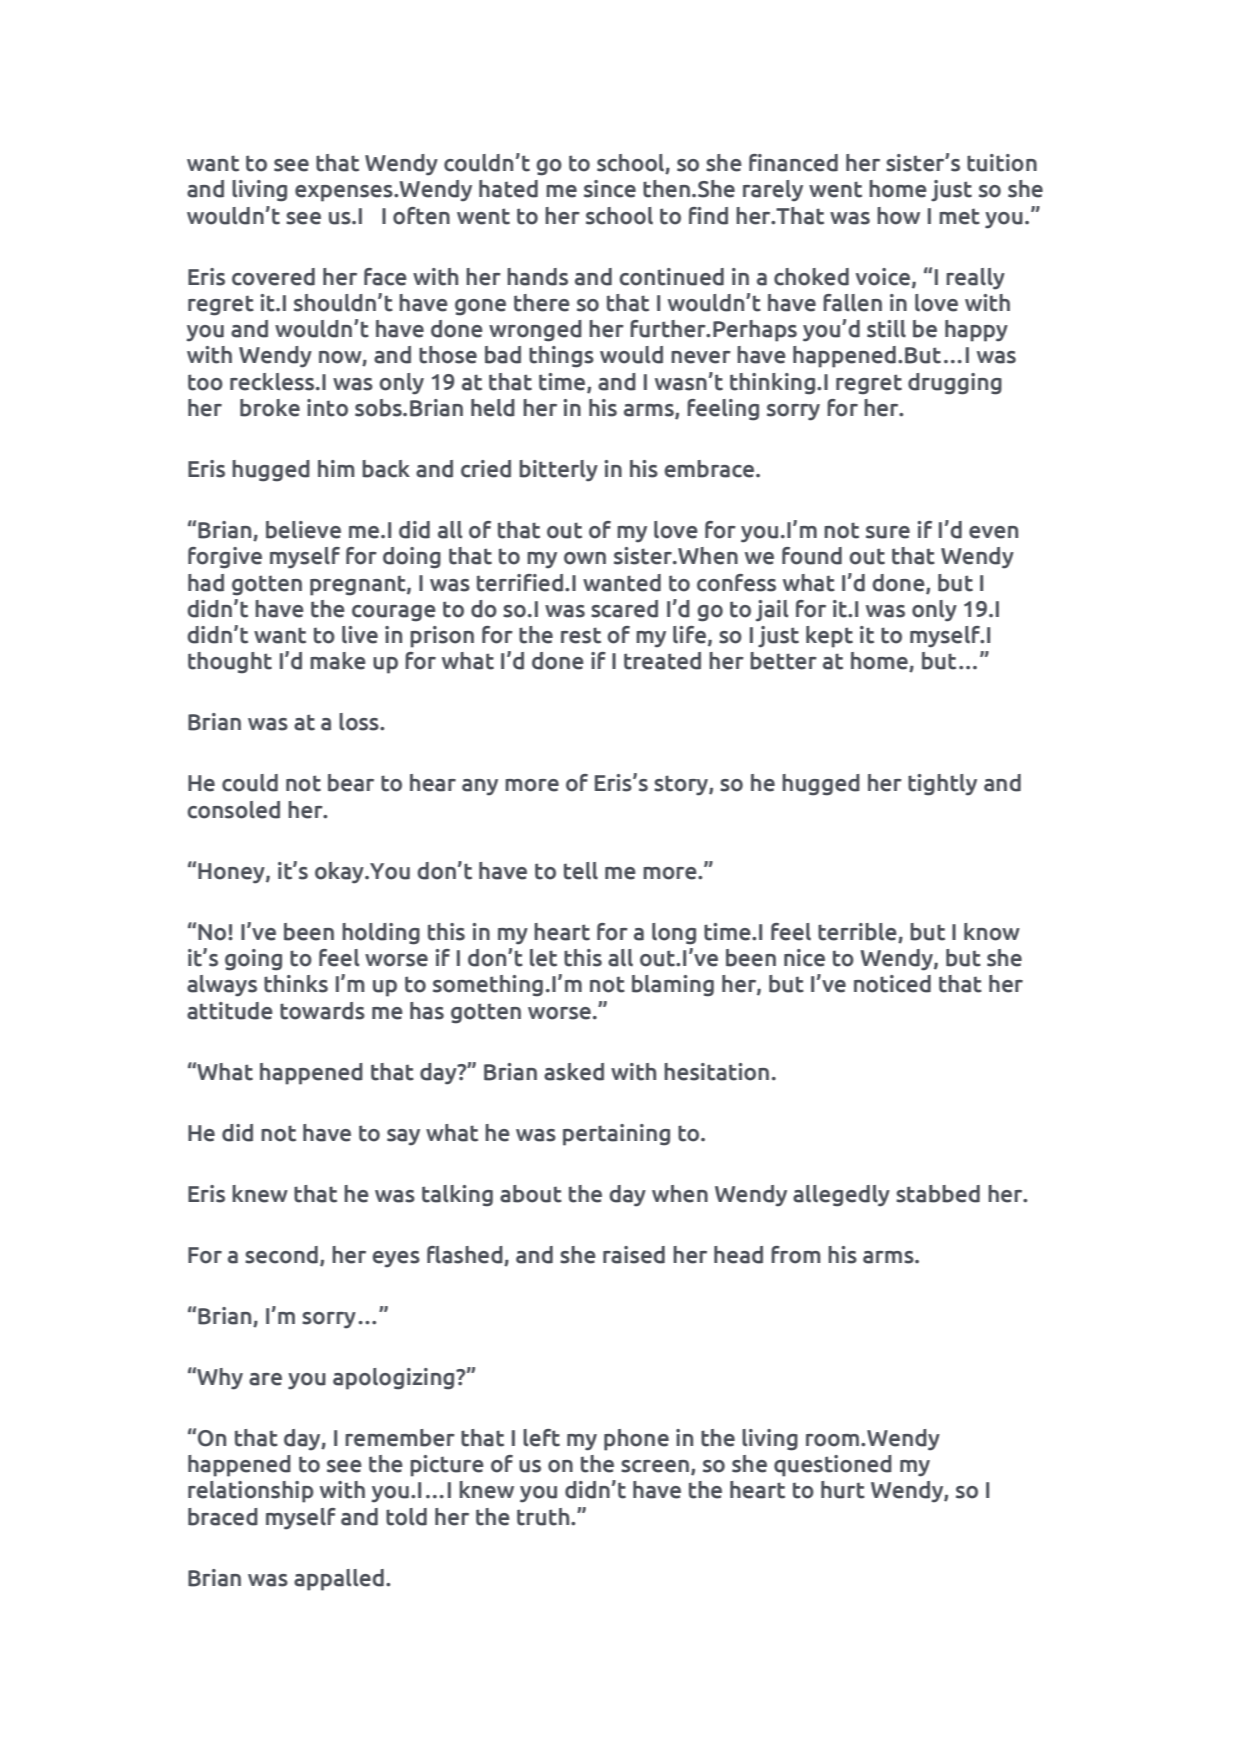 This document has width=1235, height=1747. I want to click on own, so click(585, 558).
